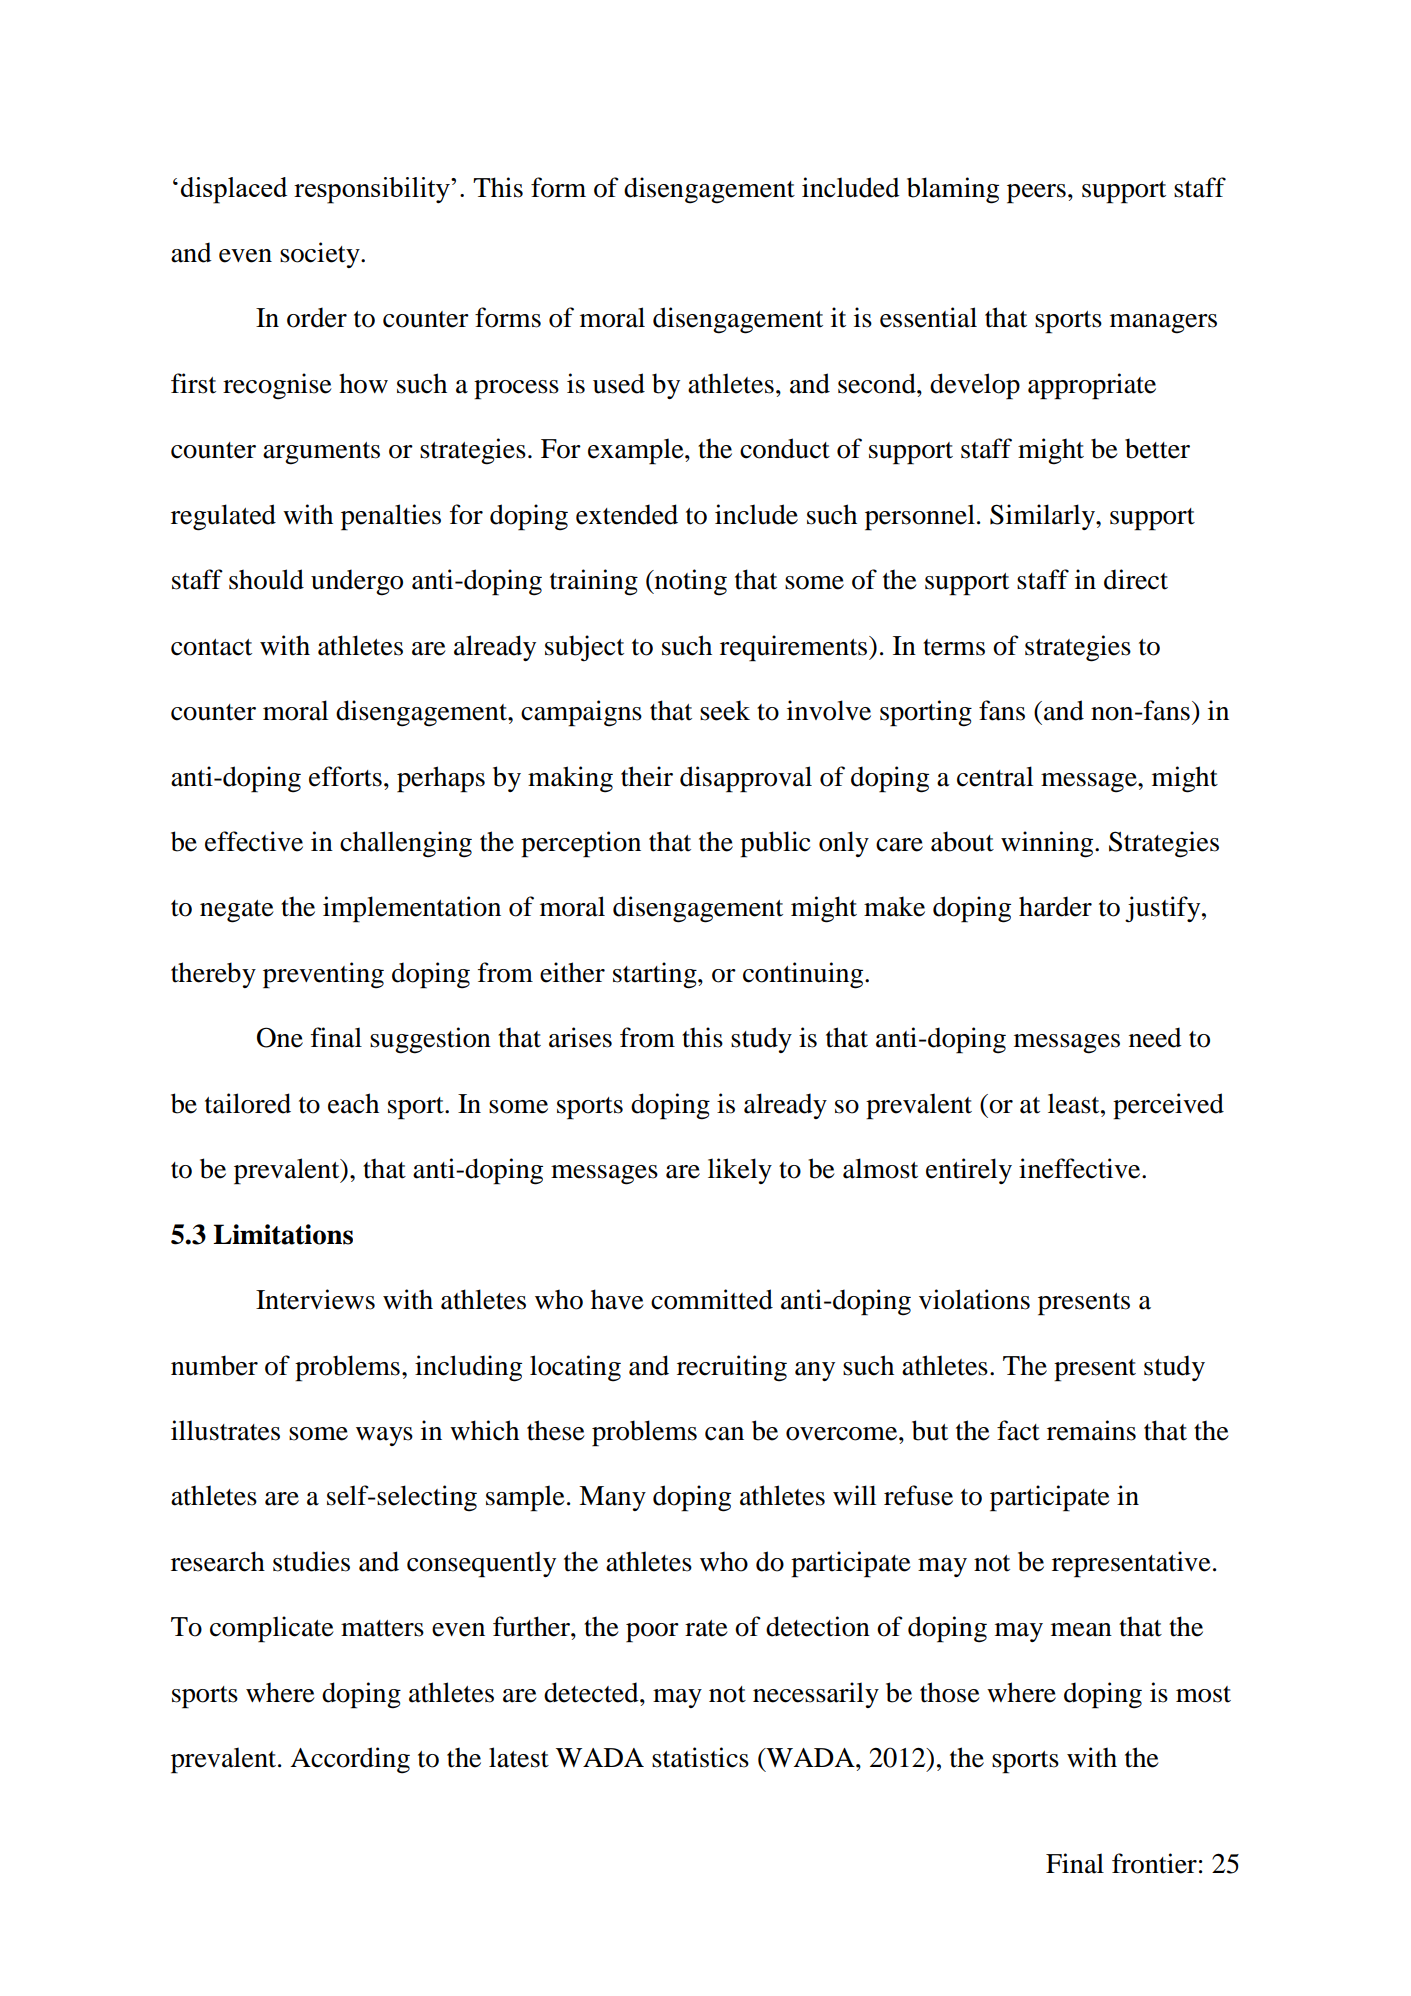  I want to click on committed, so click(712, 1299).
